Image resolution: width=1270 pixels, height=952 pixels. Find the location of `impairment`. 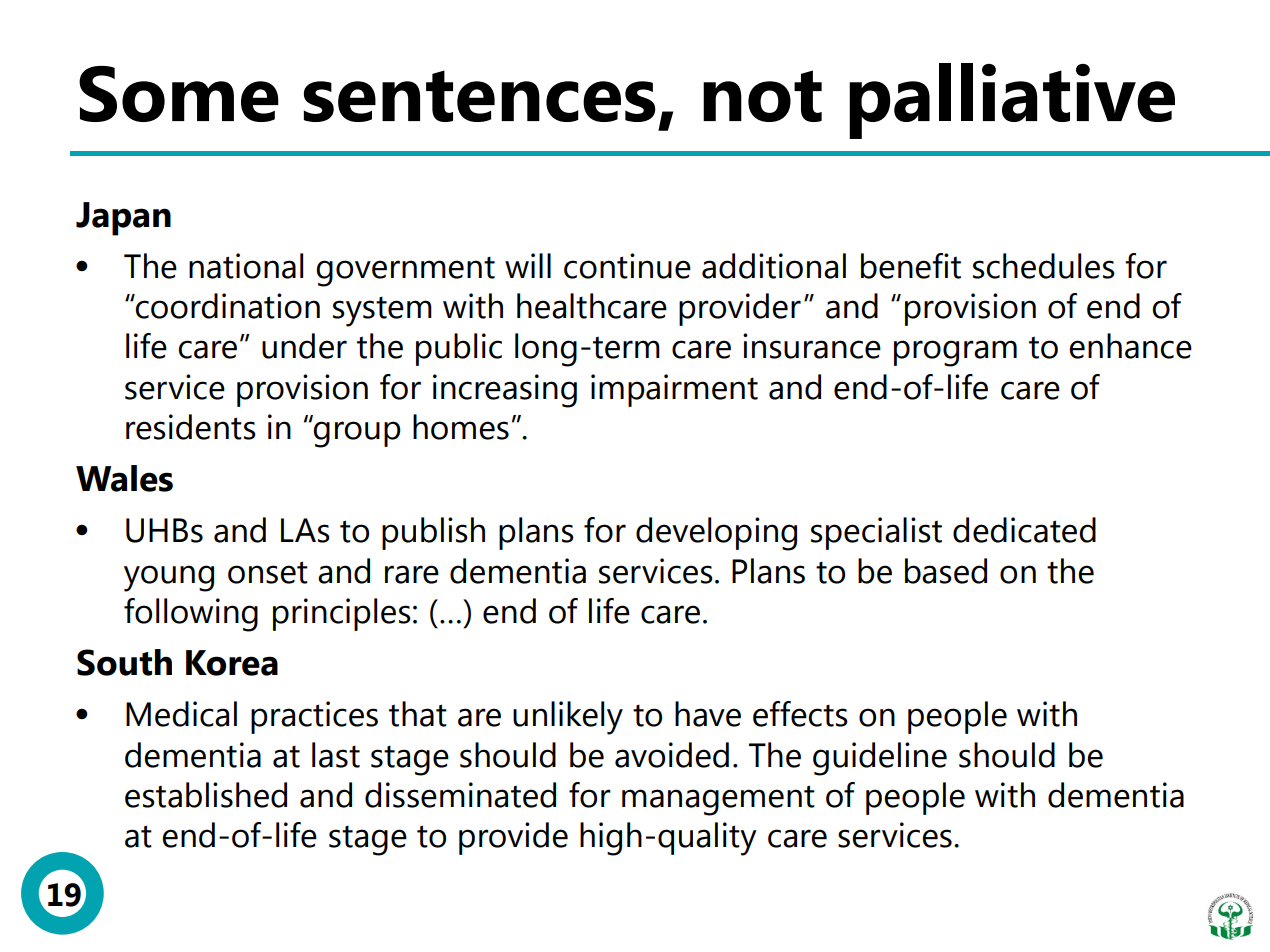

impairment is located at coordinates (674, 390).
